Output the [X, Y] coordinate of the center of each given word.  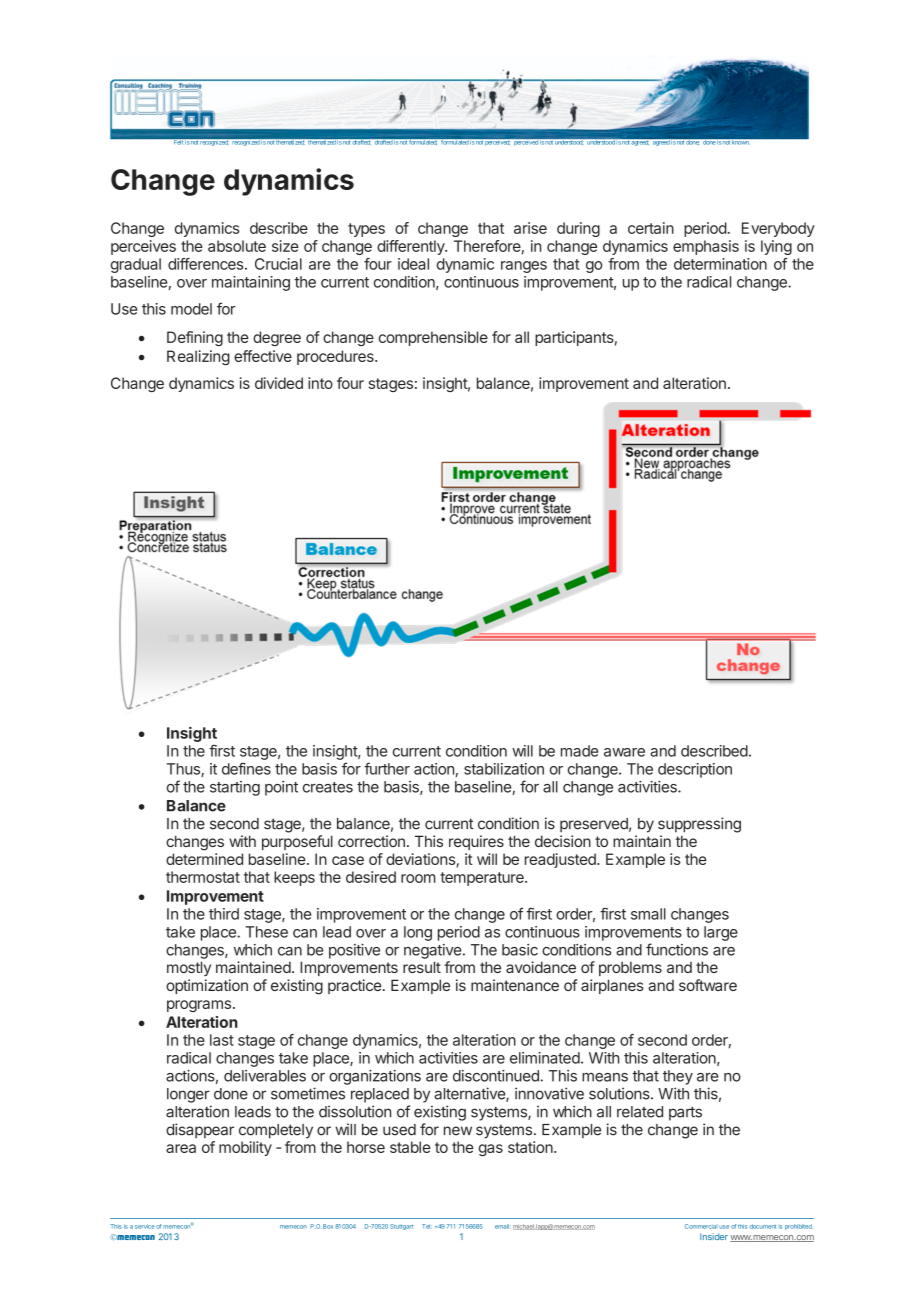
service [145, 1226]
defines [246, 768]
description [695, 770]
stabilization [504, 769]
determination [720, 264]
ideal [413, 264]
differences [207, 264]
